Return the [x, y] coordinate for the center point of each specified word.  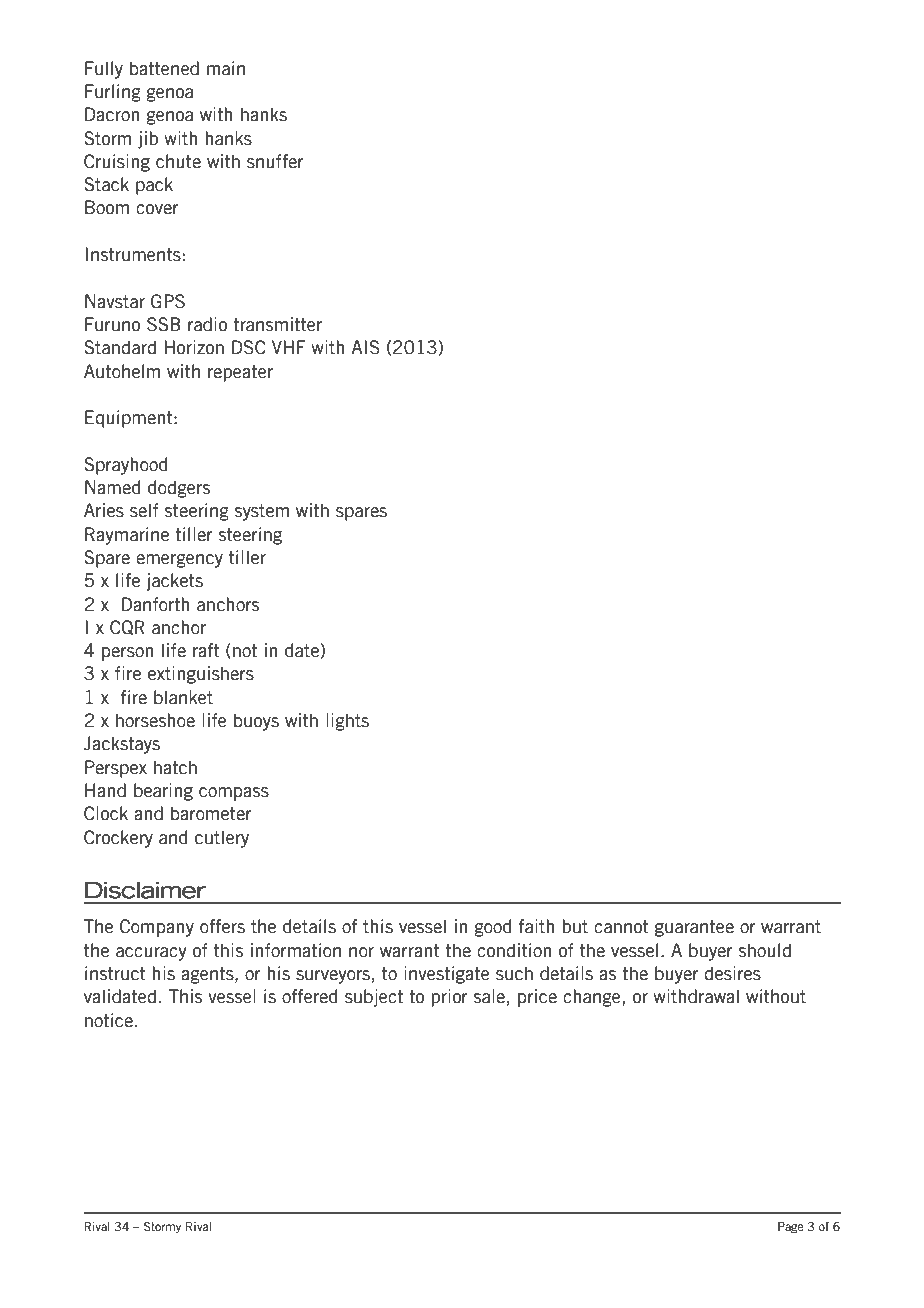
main [226, 68]
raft [206, 650]
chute [178, 161]
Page [790, 1228]
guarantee [694, 928]
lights [347, 722]
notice [109, 1020]
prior [450, 998]
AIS [366, 347]
